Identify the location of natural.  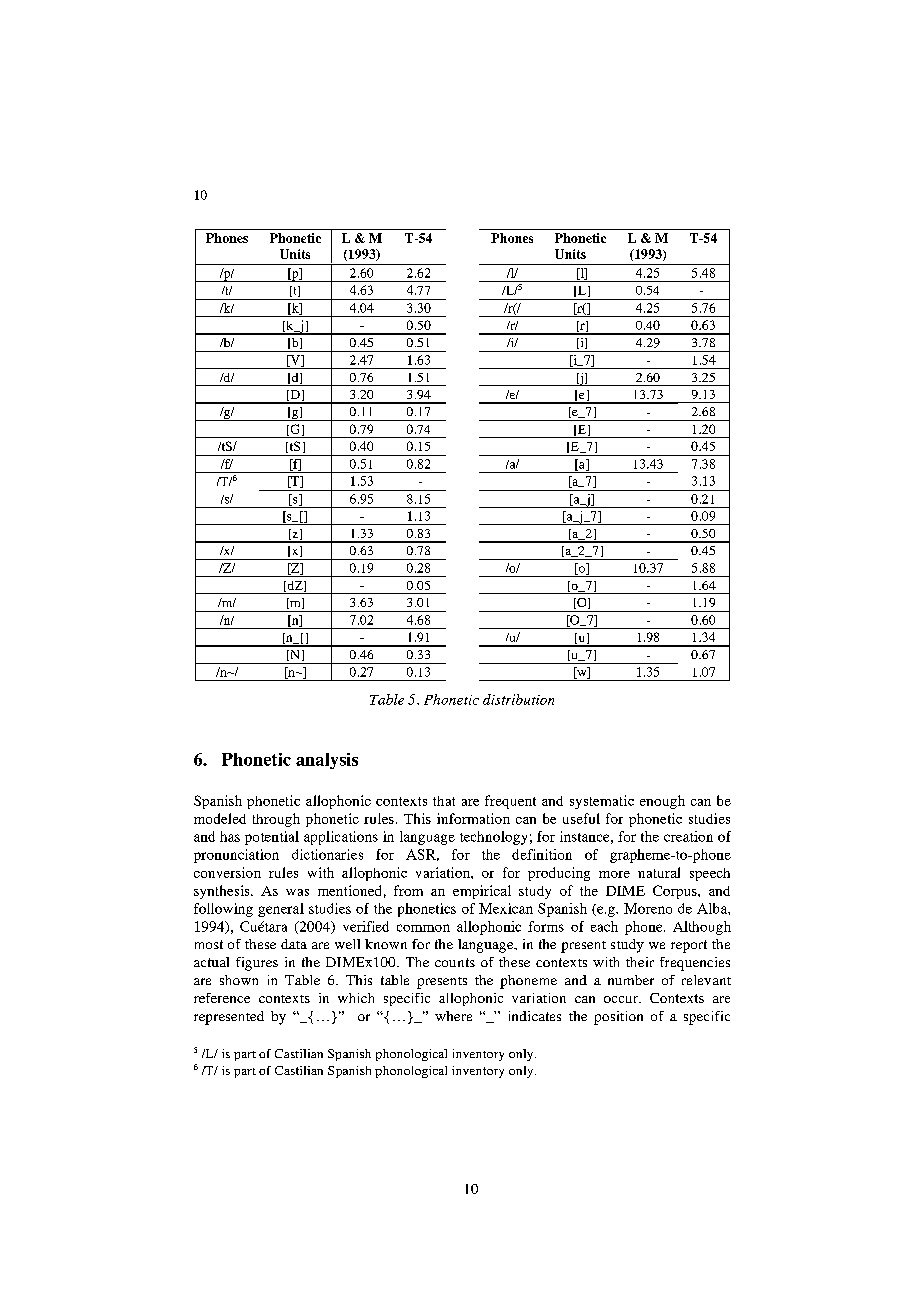
(659, 872).
